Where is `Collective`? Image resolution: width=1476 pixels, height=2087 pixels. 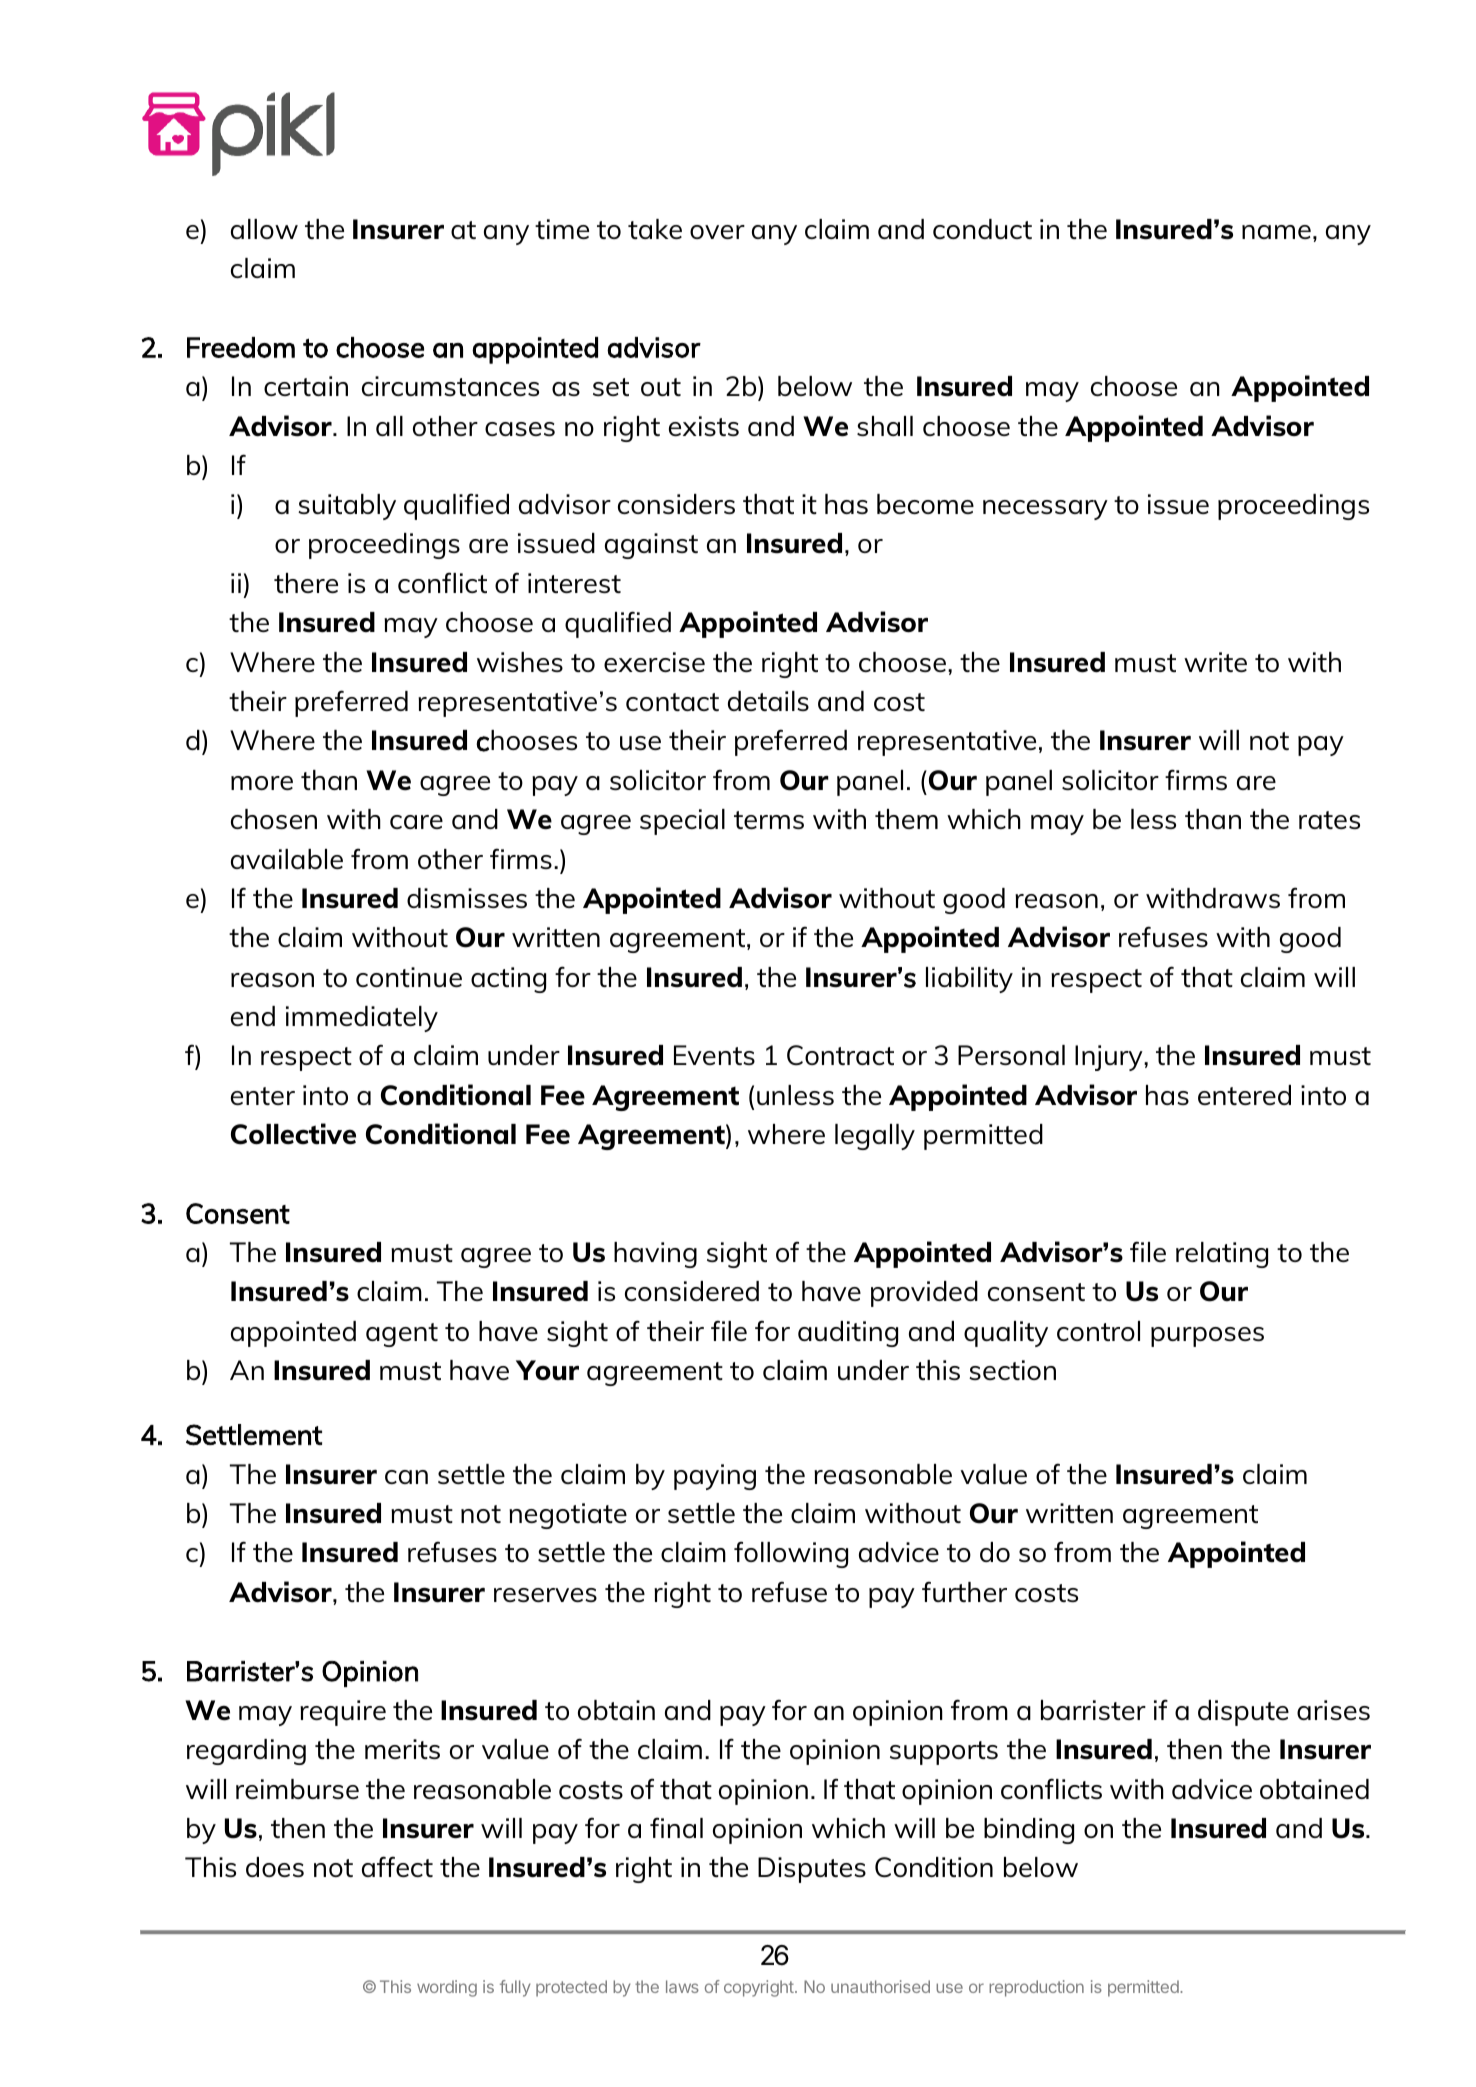 Collective is located at coordinates (293, 1134).
